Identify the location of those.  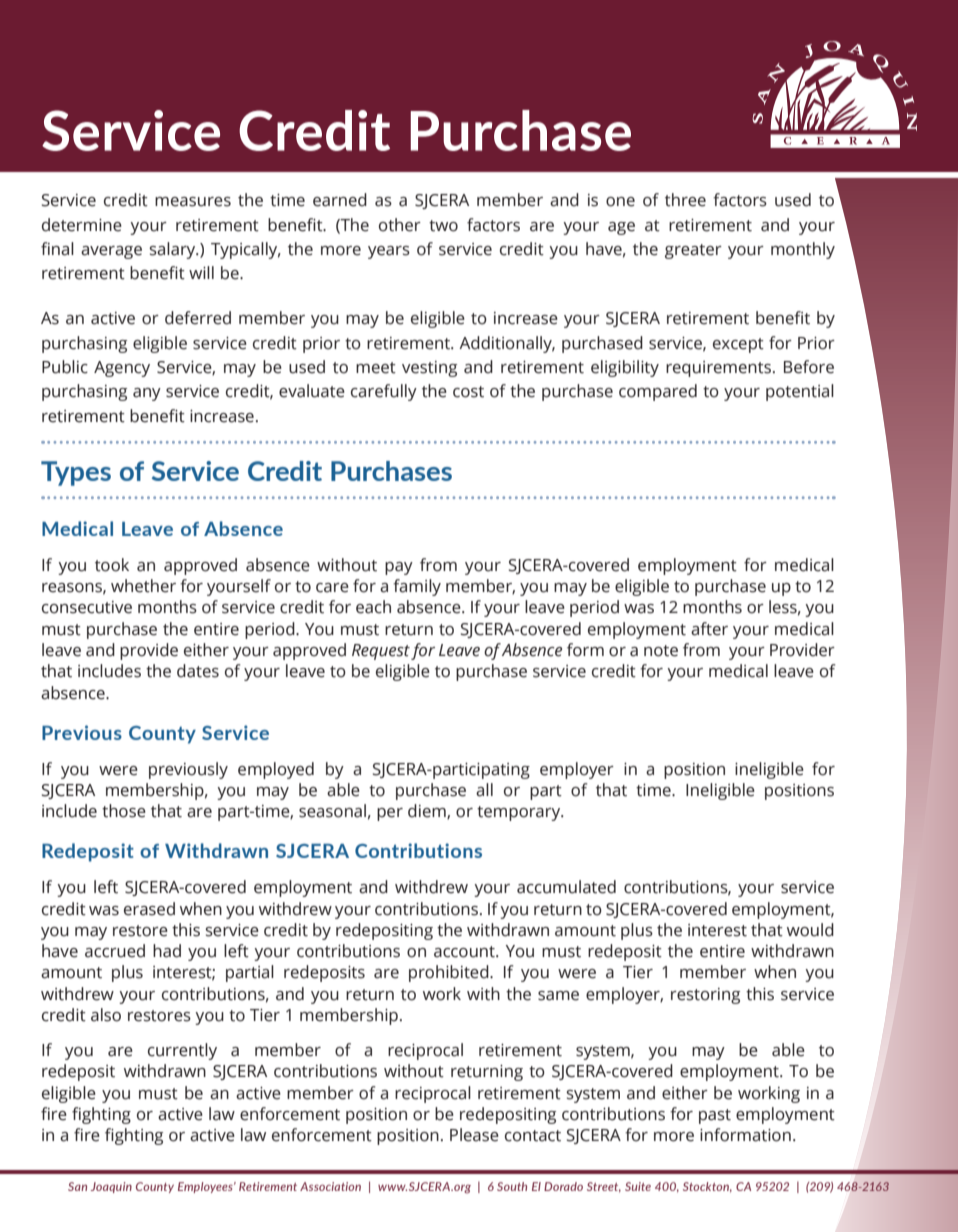
(124, 811).
